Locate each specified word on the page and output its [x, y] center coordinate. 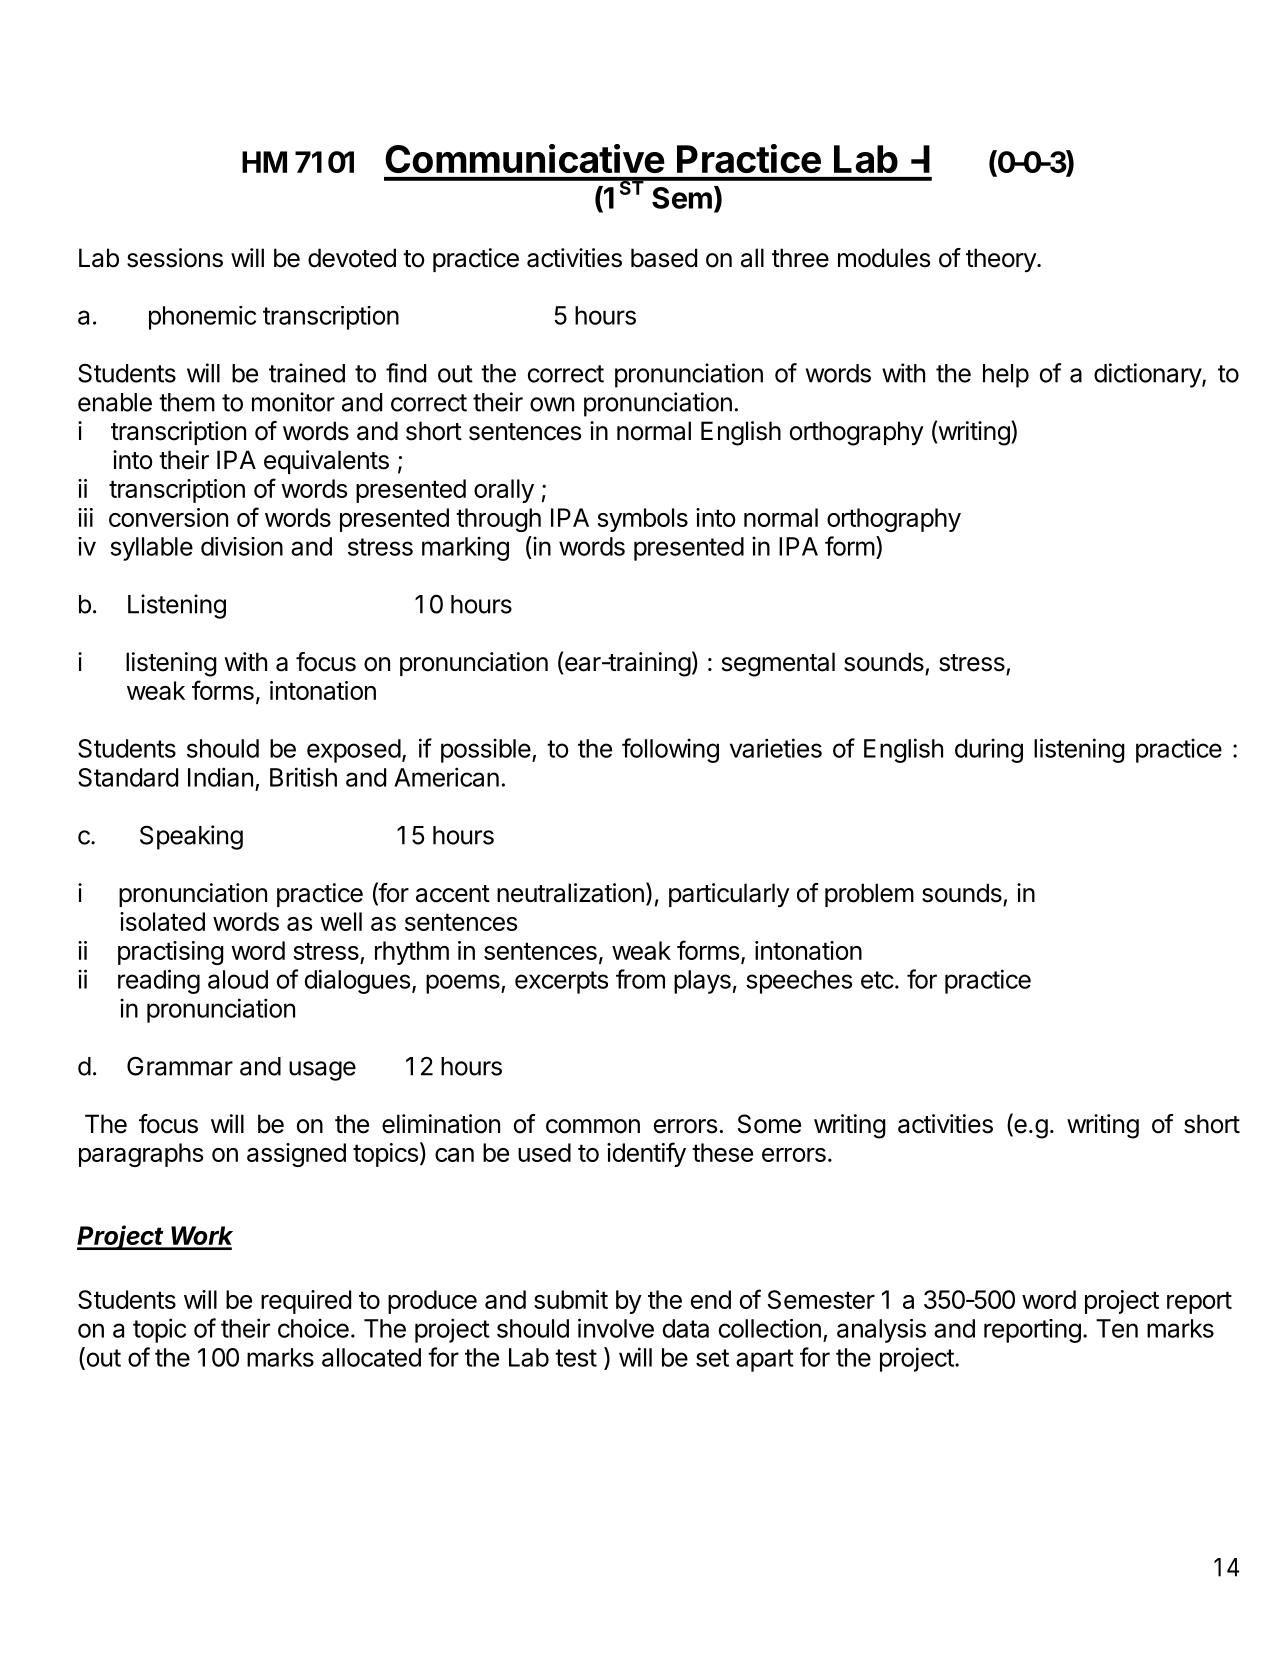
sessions [175, 258]
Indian [220, 777]
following [670, 750]
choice [313, 1328]
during [989, 750]
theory [1002, 260]
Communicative [525, 158]
